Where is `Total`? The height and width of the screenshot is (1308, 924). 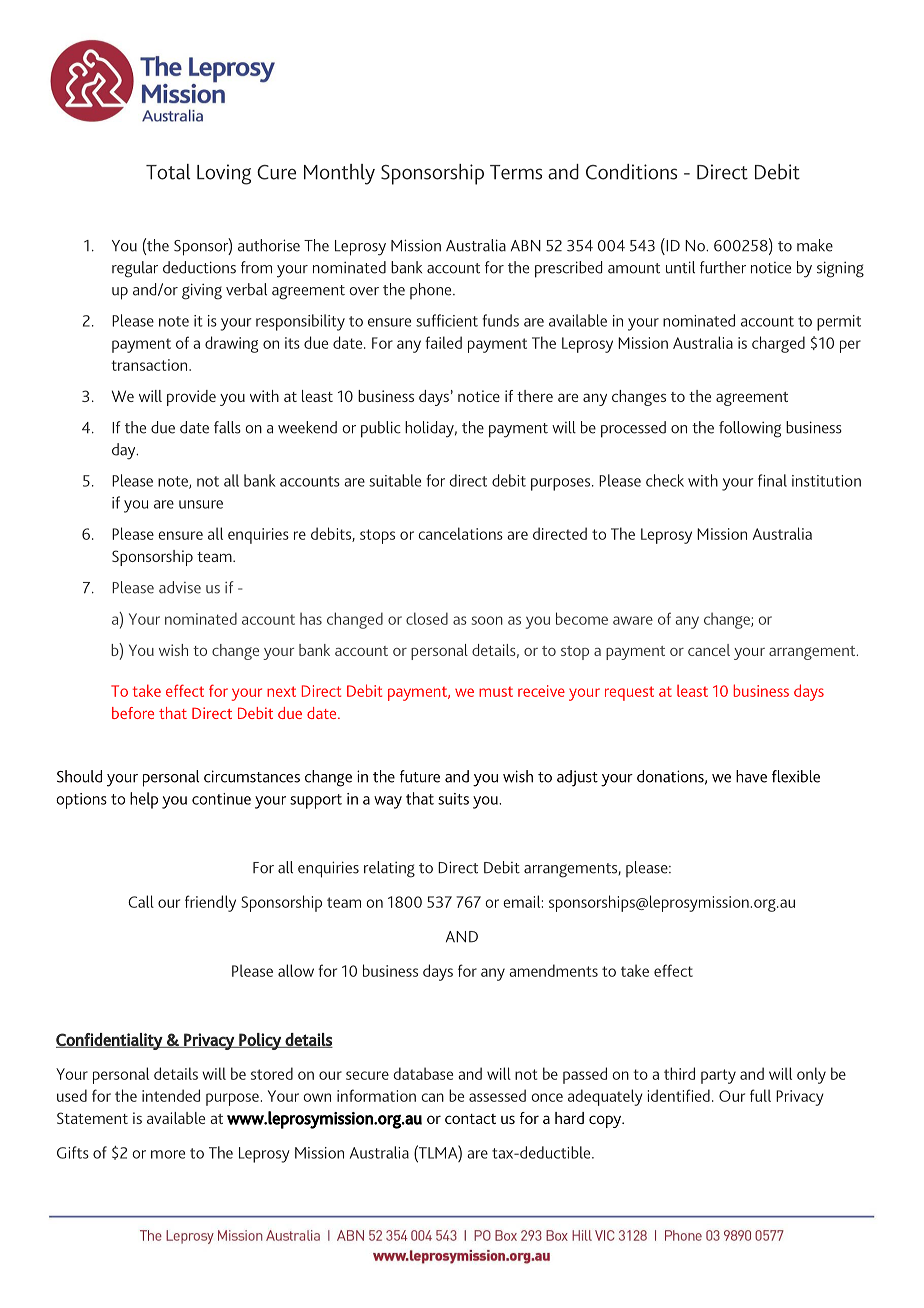 Total is located at coordinates (168, 172).
